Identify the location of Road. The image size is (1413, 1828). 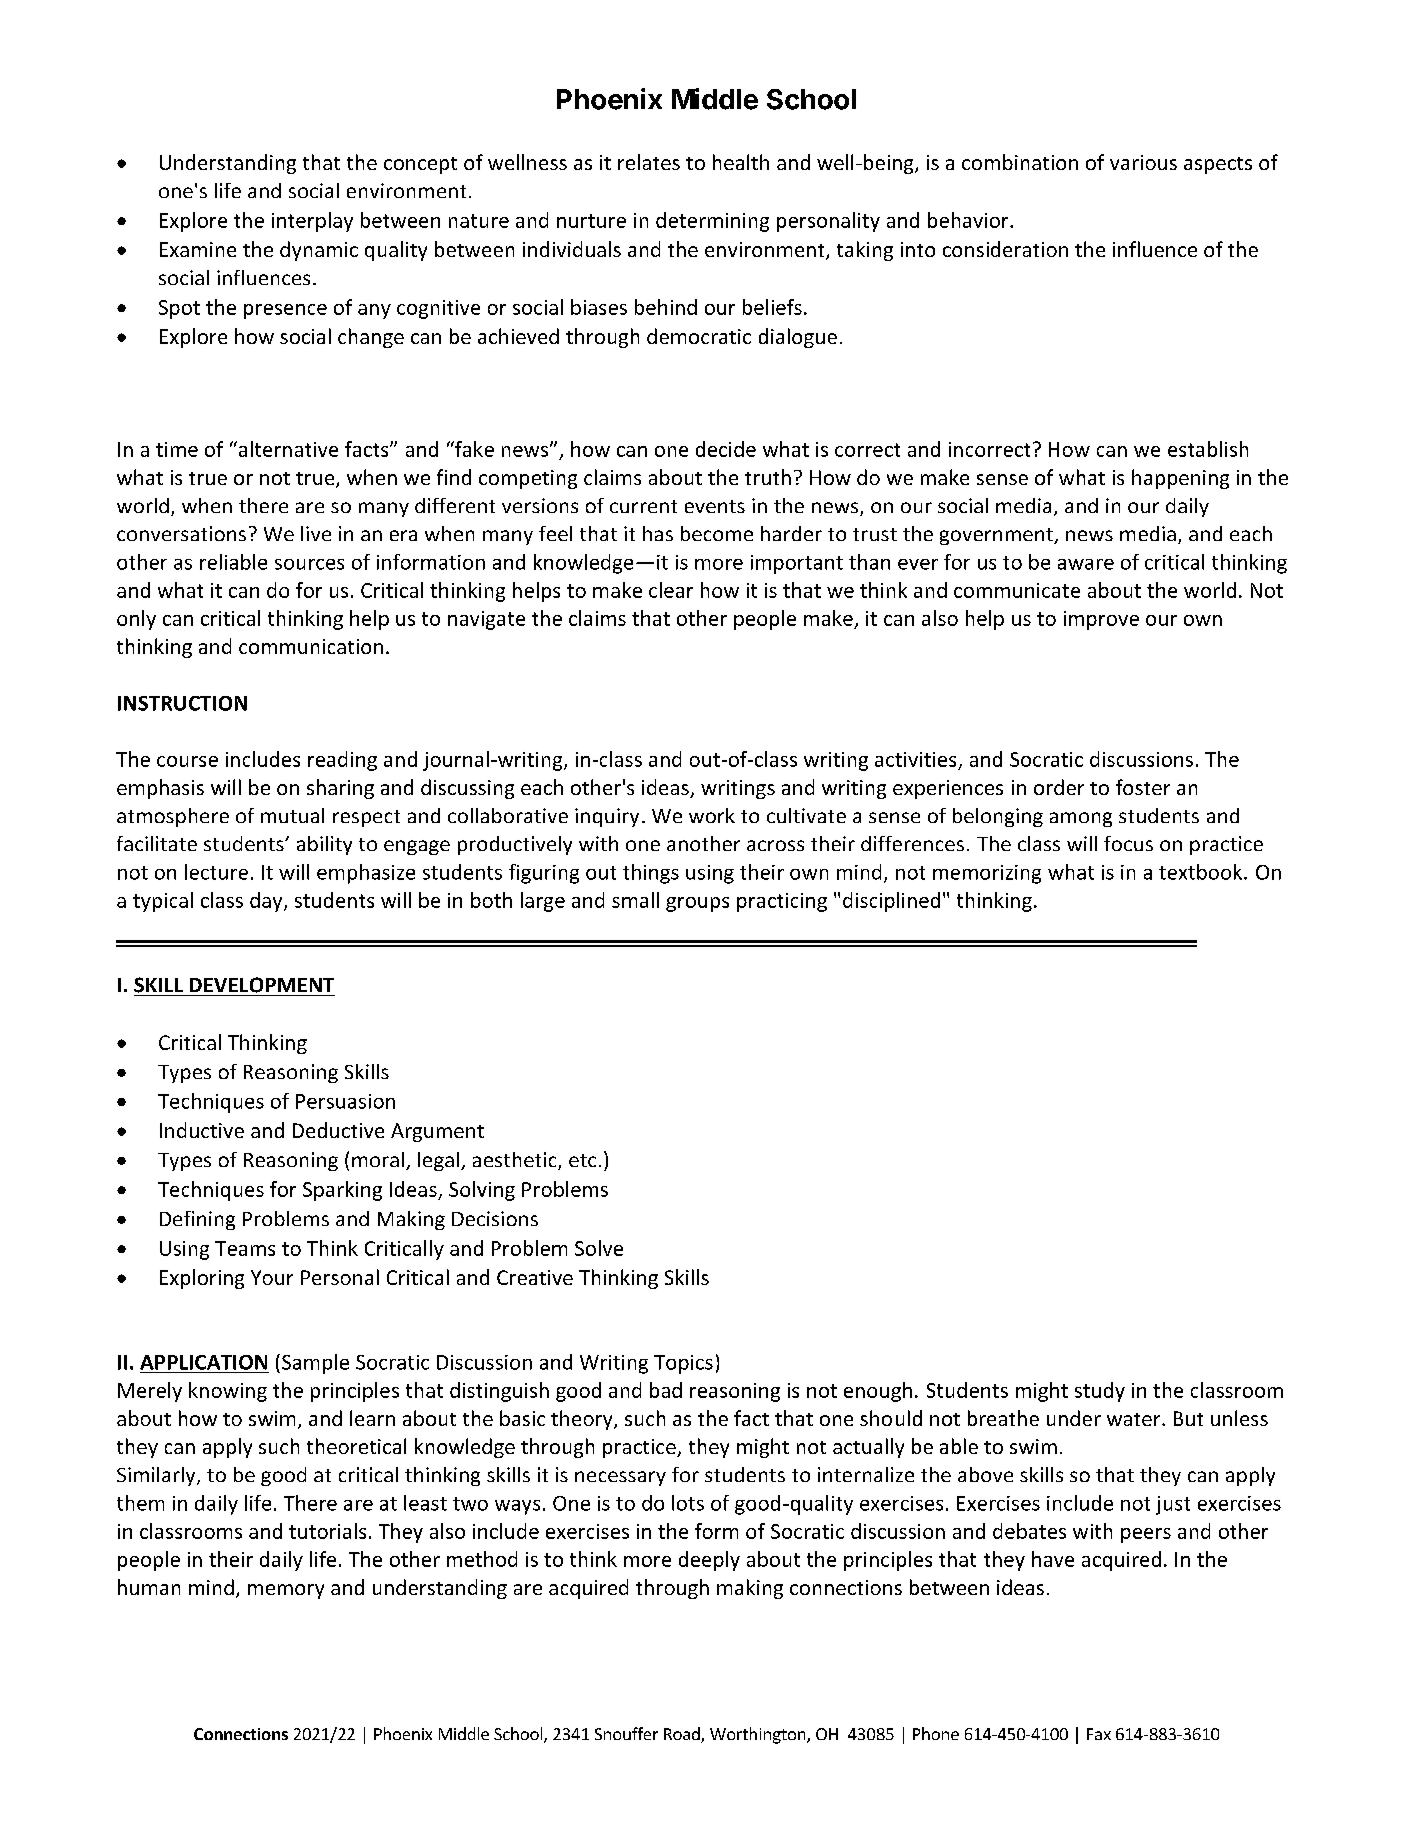
(683, 1735).
